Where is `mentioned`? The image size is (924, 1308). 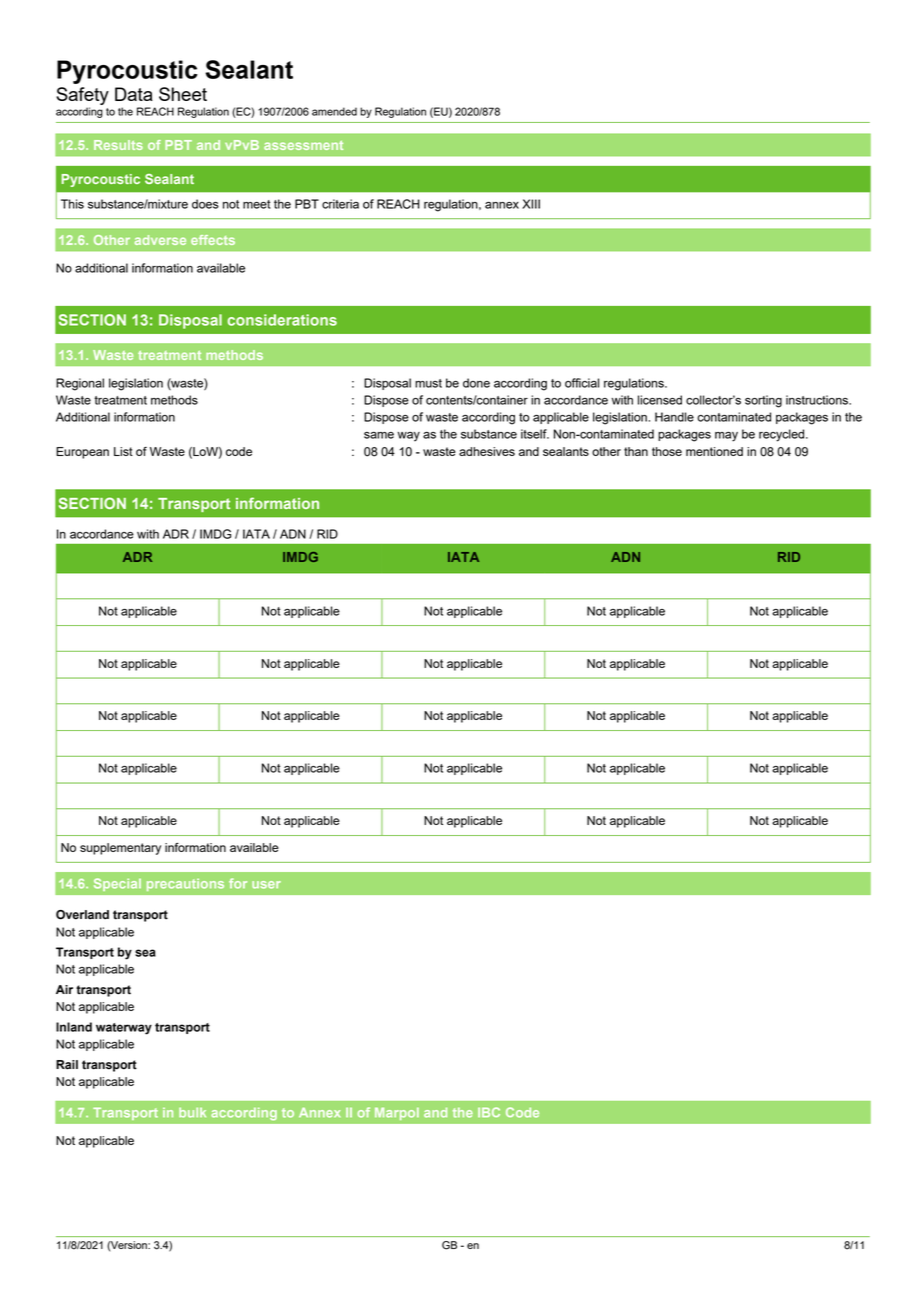 mentioned is located at coordinates (714, 451).
